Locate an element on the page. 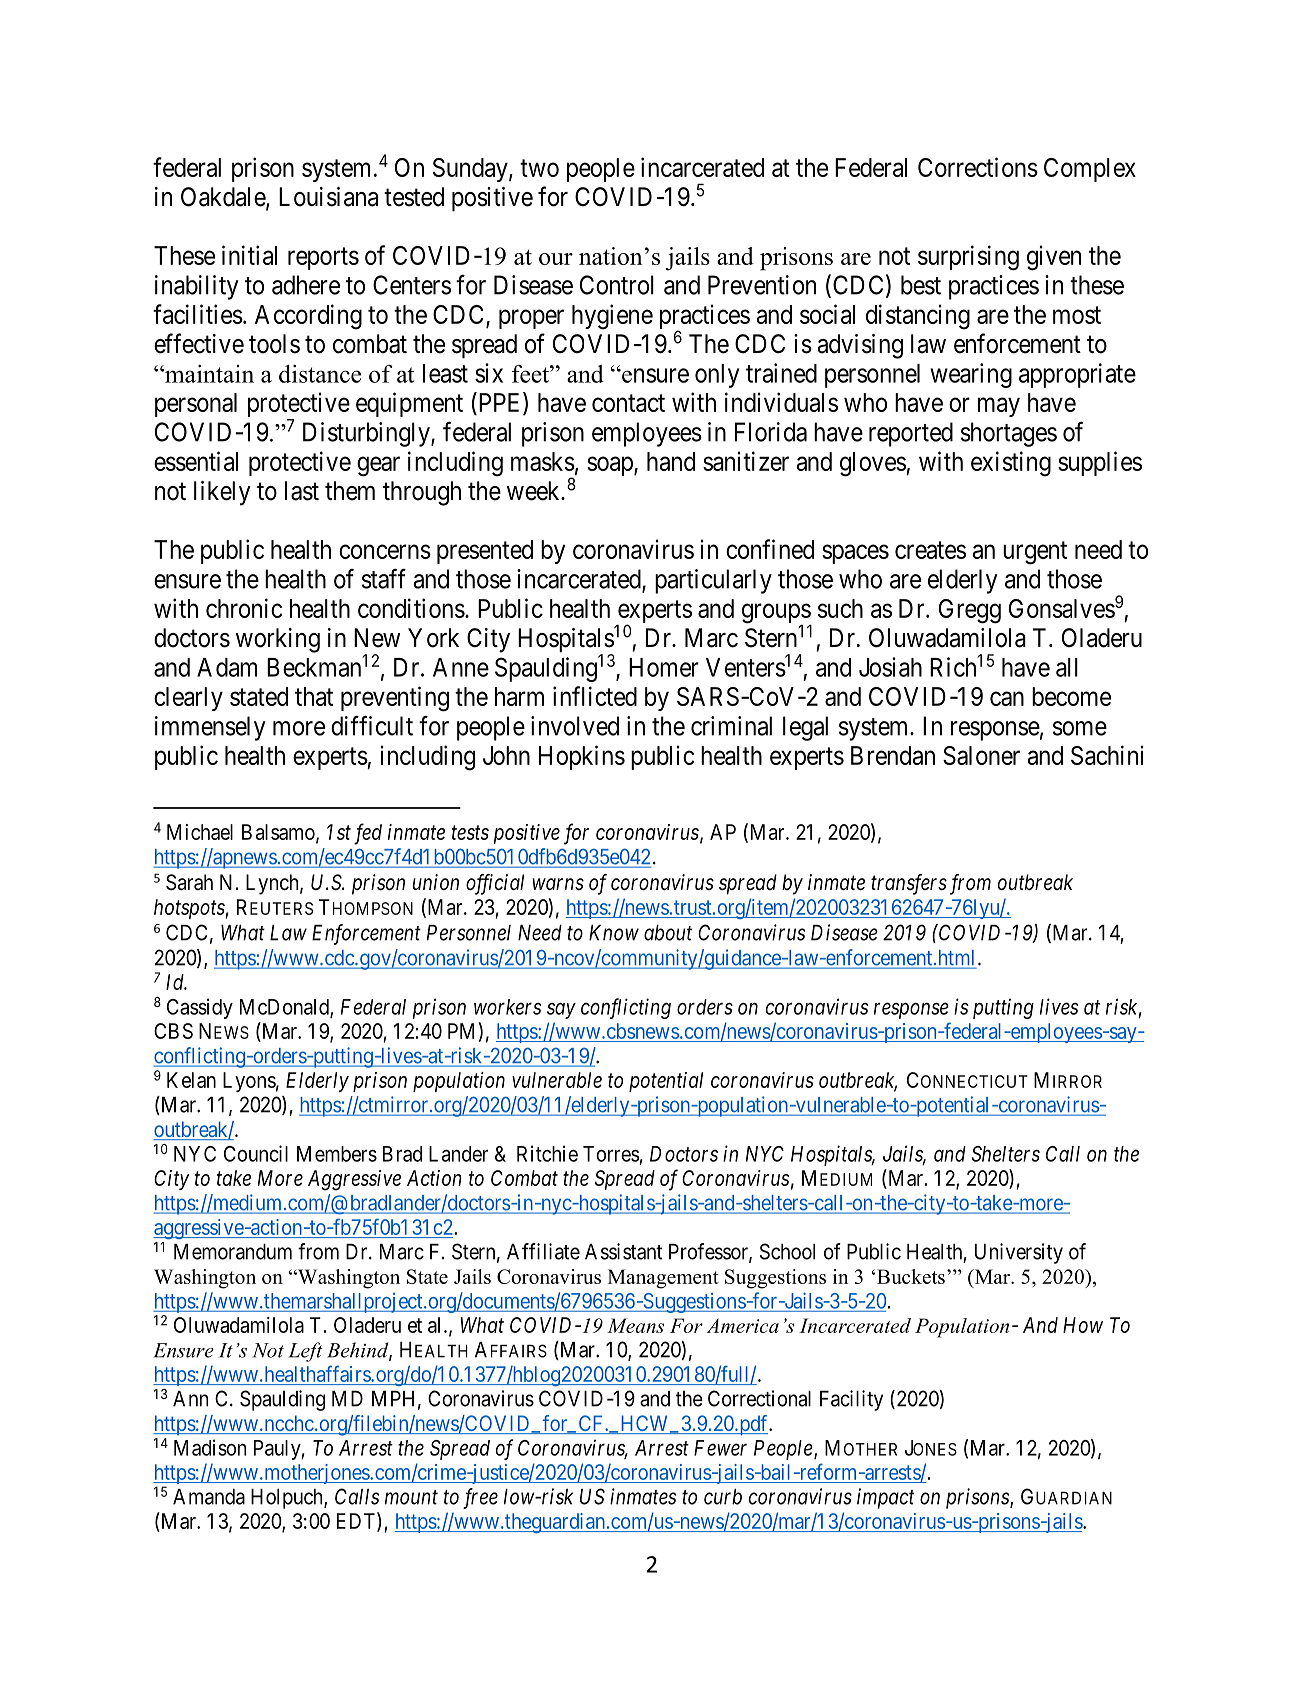  Louisiana is located at coordinates (328, 197).
